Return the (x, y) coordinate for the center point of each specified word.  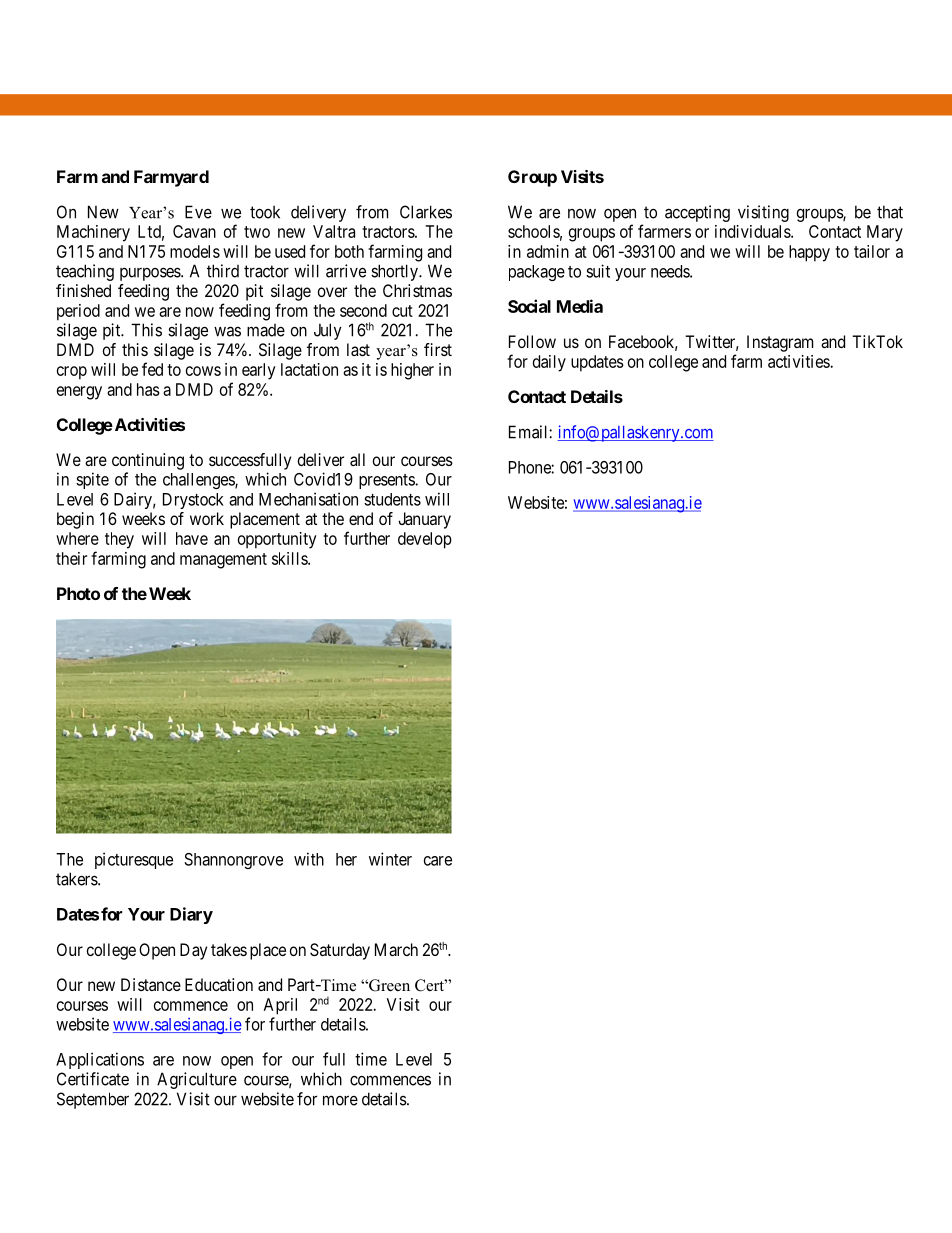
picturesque (134, 860)
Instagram (780, 343)
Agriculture (197, 1080)
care (438, 861)
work (207, 518)
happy (809, 253)
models (195, 251)
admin (548, 251)
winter (390, 859)
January (424, 520)
